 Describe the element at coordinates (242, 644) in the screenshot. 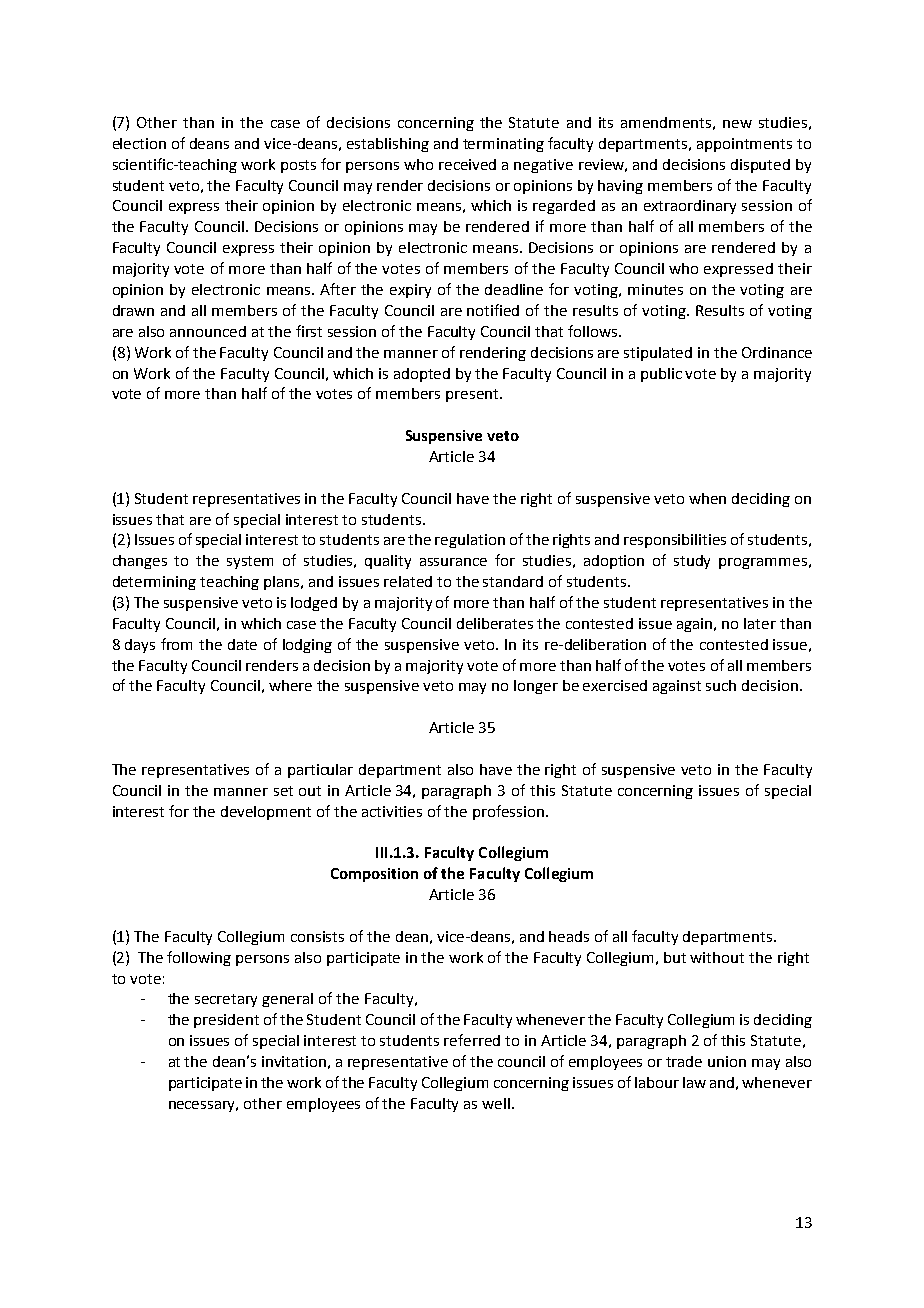

I see `date` at that location.
